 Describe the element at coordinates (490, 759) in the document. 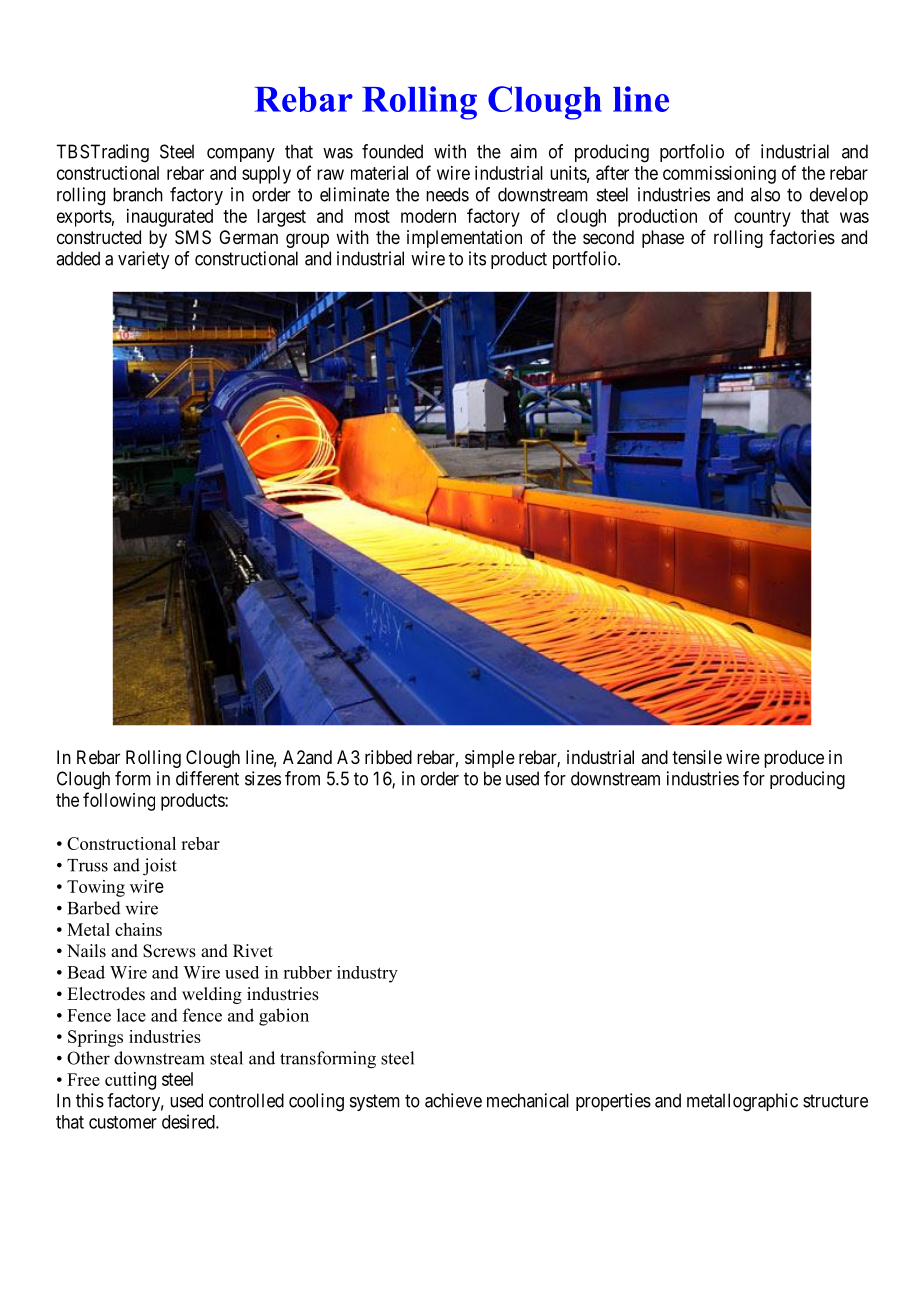

I see `simple` at that location.
